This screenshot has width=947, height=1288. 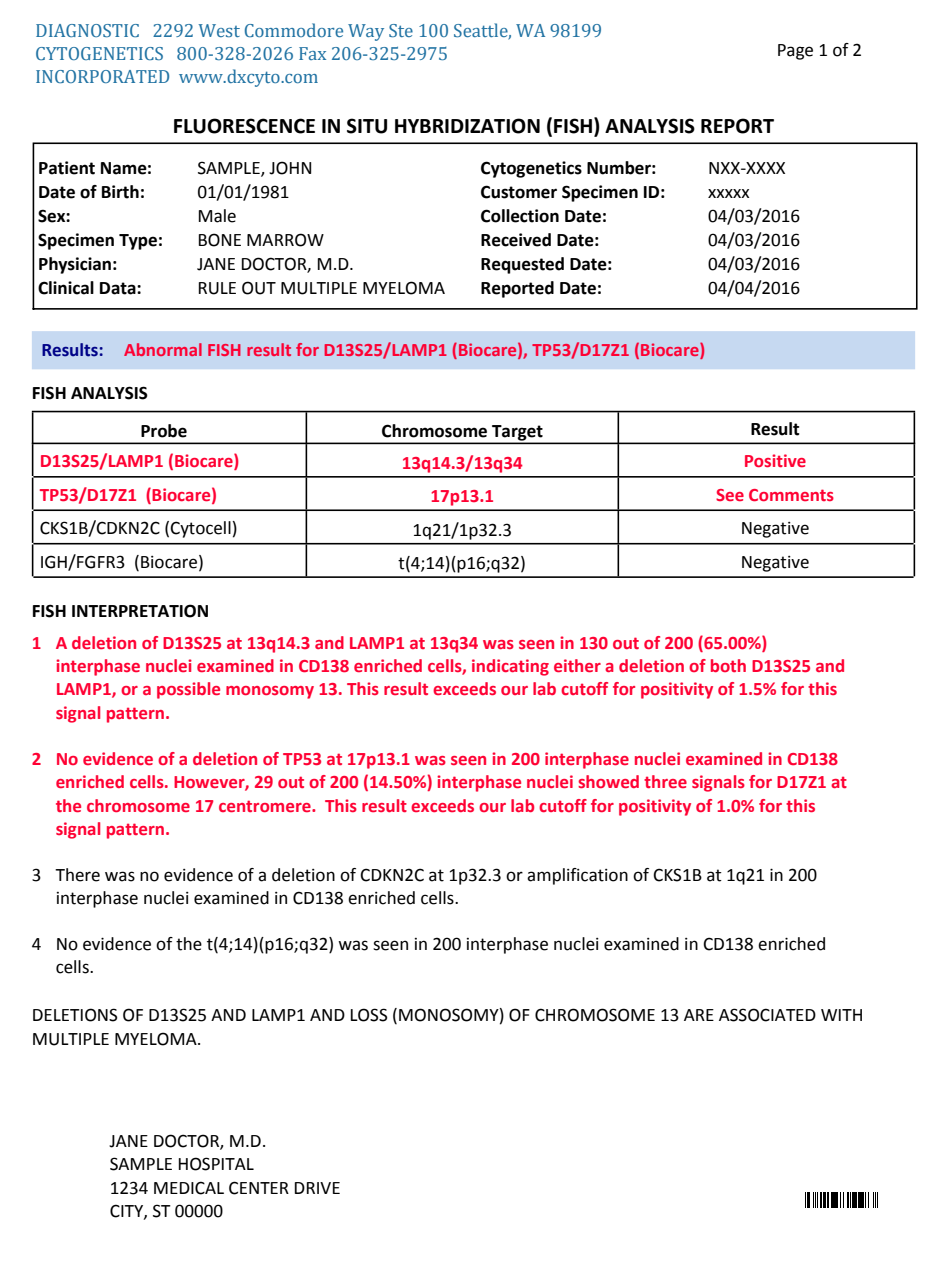 What do you see at coordinates (317, 1188) in the screenshot?
I see `DRIVE` at bounding box center [317, 1188].
